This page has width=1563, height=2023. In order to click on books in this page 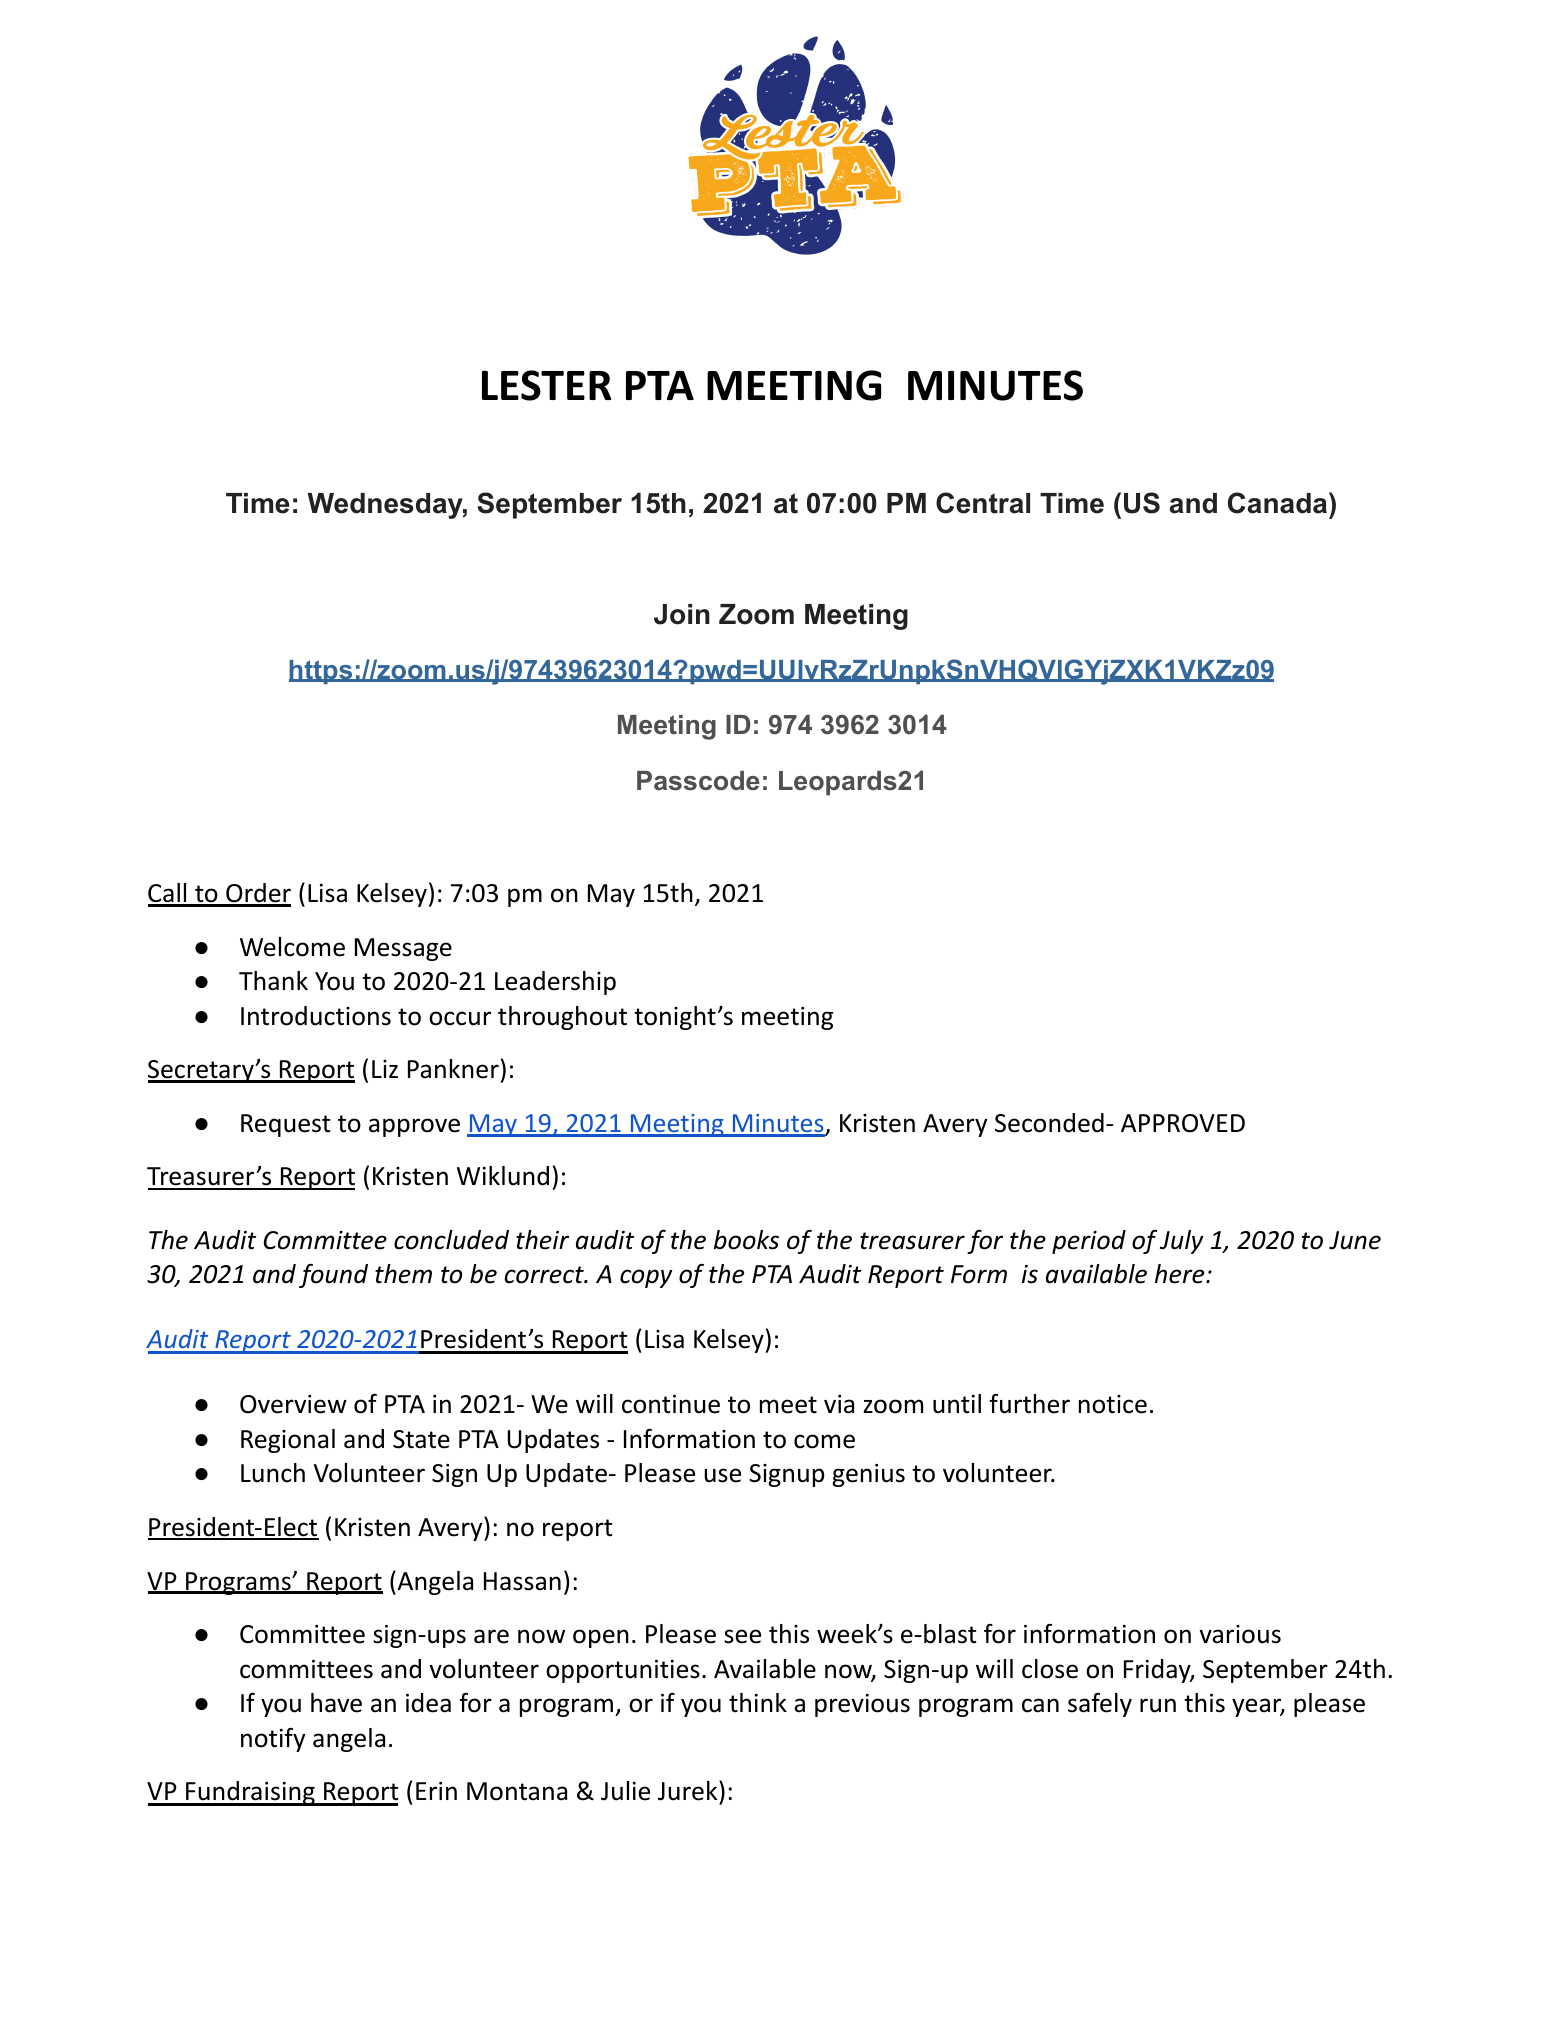, I will do `click(746, 1240)`.
